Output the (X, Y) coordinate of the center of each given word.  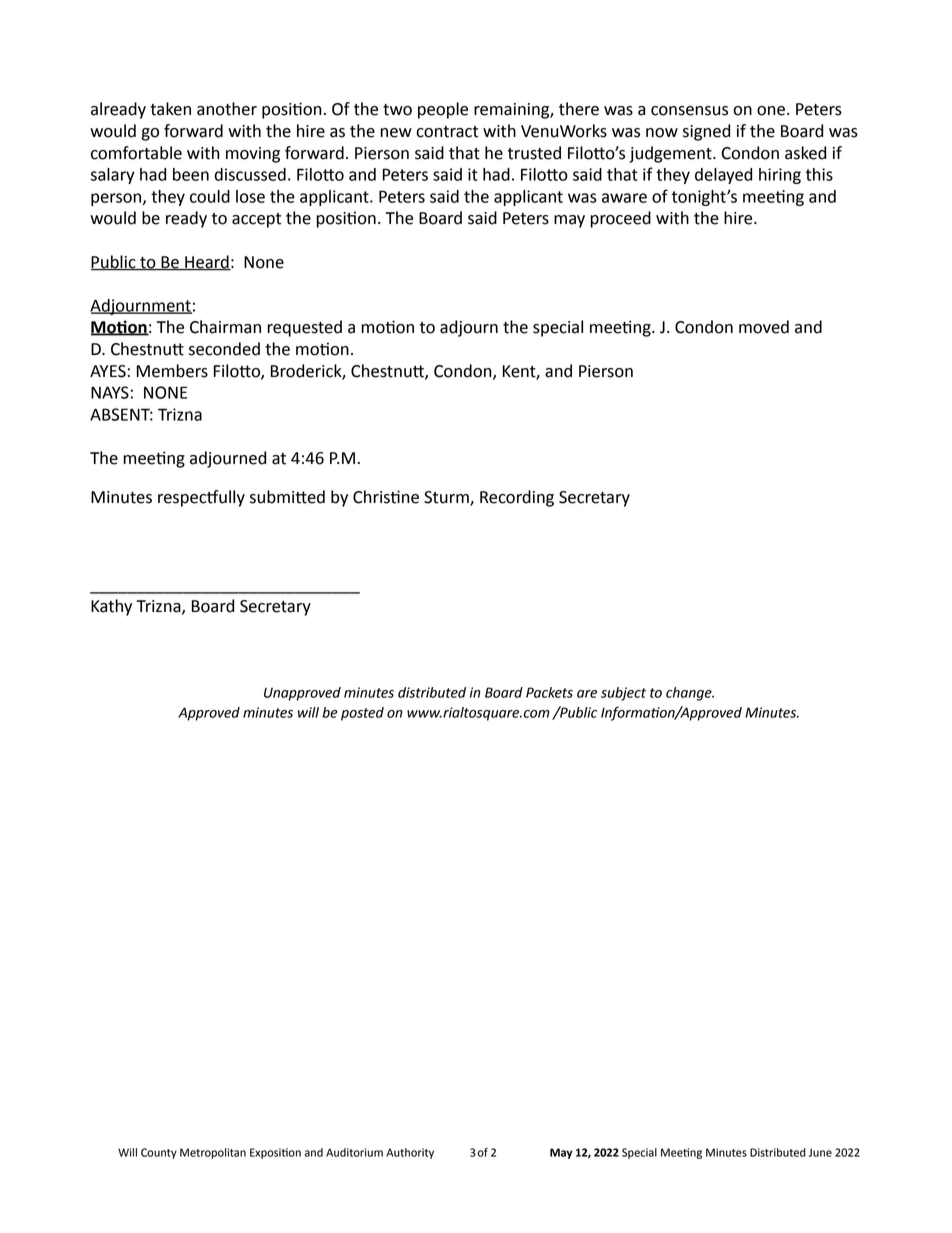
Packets (549, 692)
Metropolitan (213, 1153)
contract (447, 132)
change (690, 694)
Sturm (447, 498)
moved (764, 327)
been (191, 174)
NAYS (110, 392)
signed (706, 132)
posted (362, 714)
